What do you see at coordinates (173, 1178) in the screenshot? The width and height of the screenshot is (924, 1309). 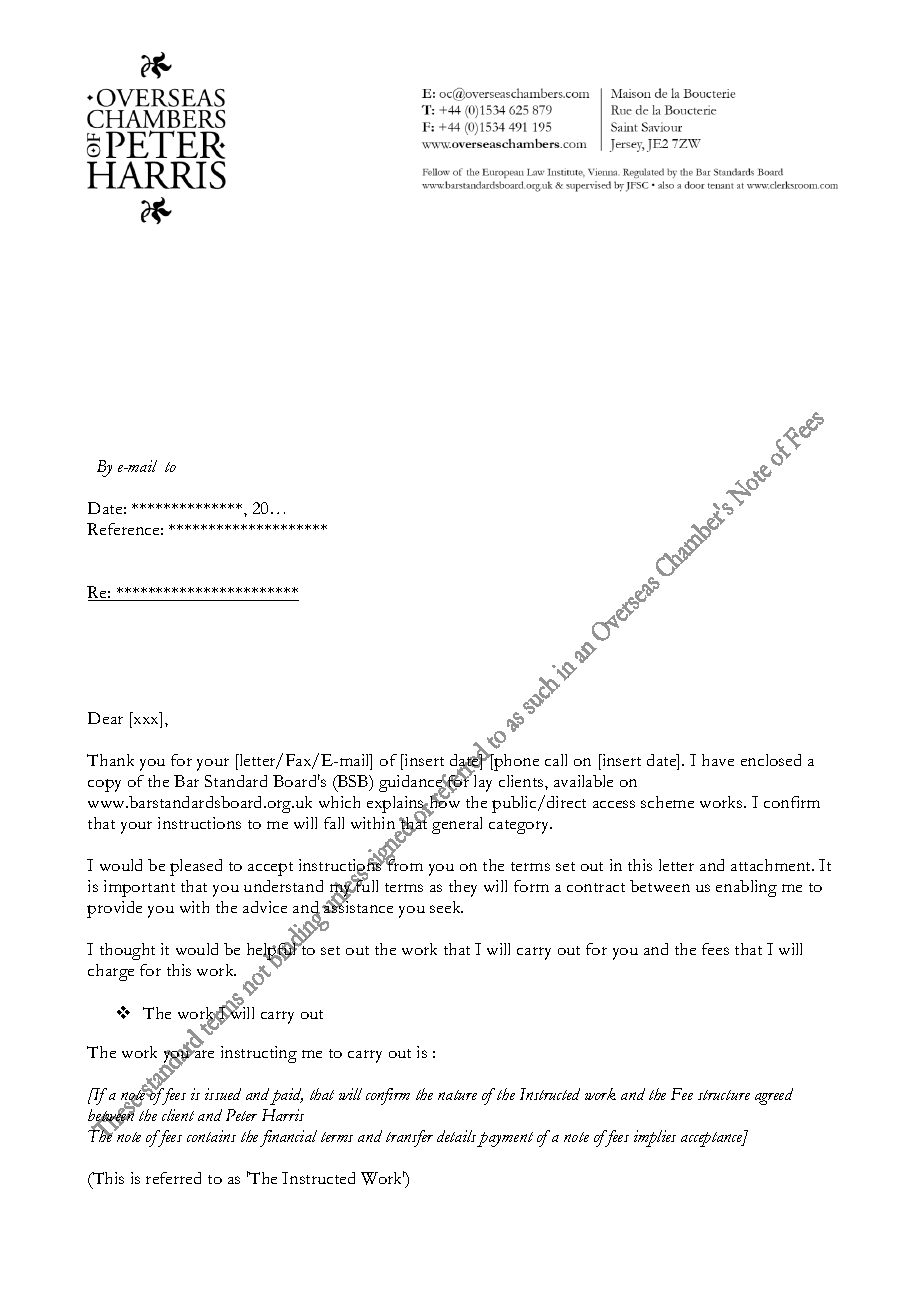 I see `referred` at bounding box center [173, 1178].
